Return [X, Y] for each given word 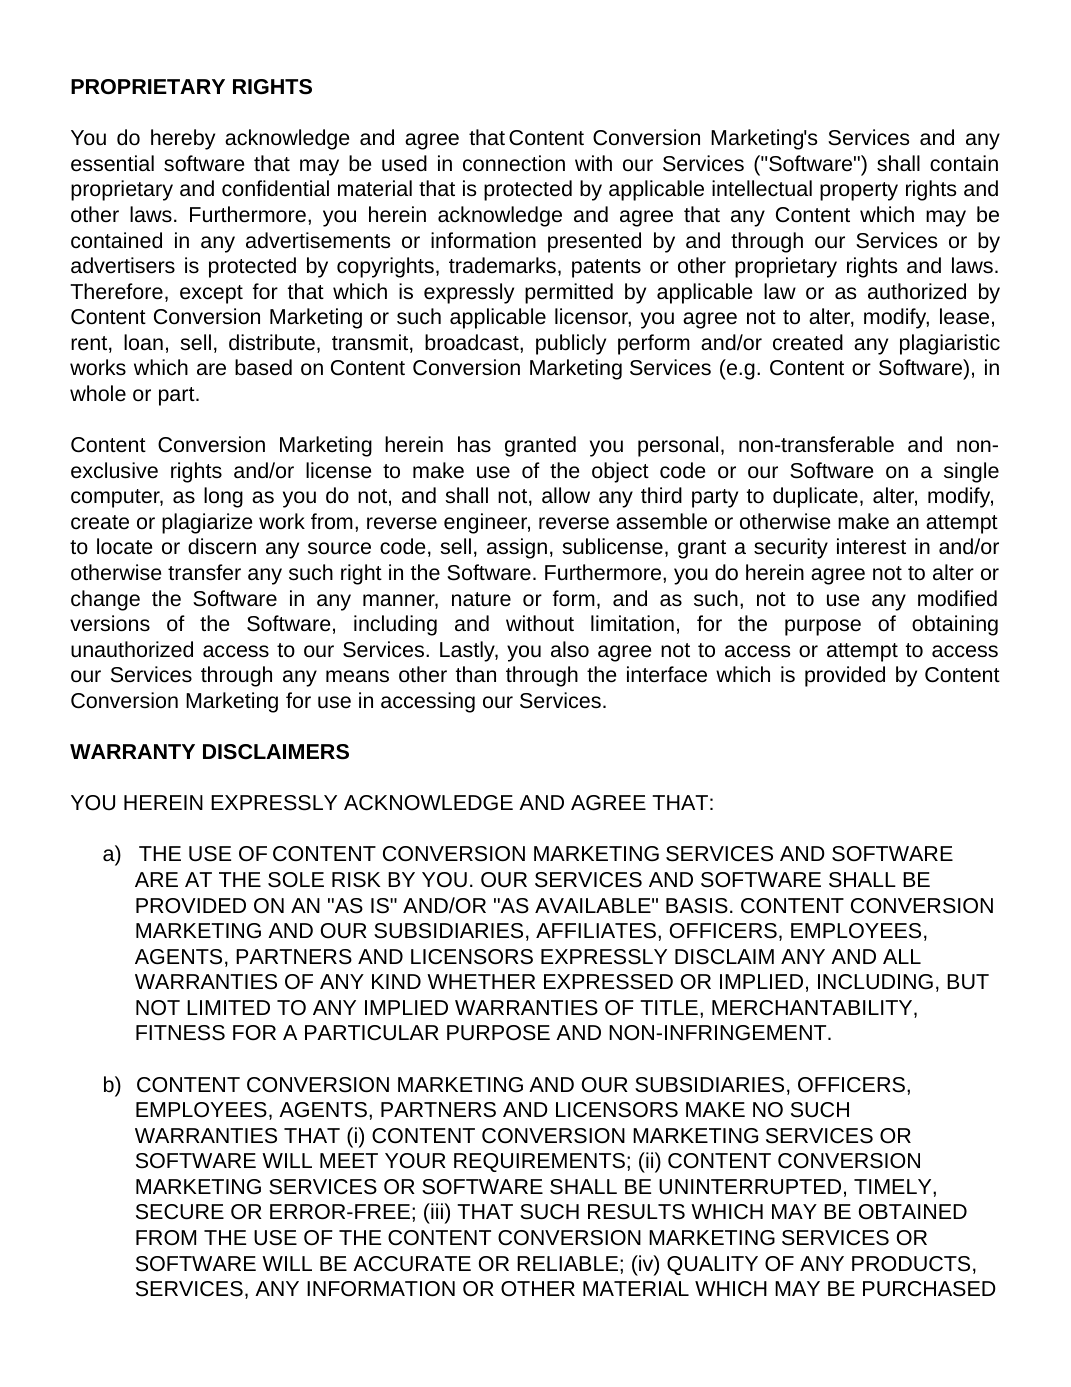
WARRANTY [132, 751]
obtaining [955, 625]
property [859, 191]
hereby [183, 139]
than [476, 674]
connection [514, 163]
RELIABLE [567, 1263]
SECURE [180, 1212]
